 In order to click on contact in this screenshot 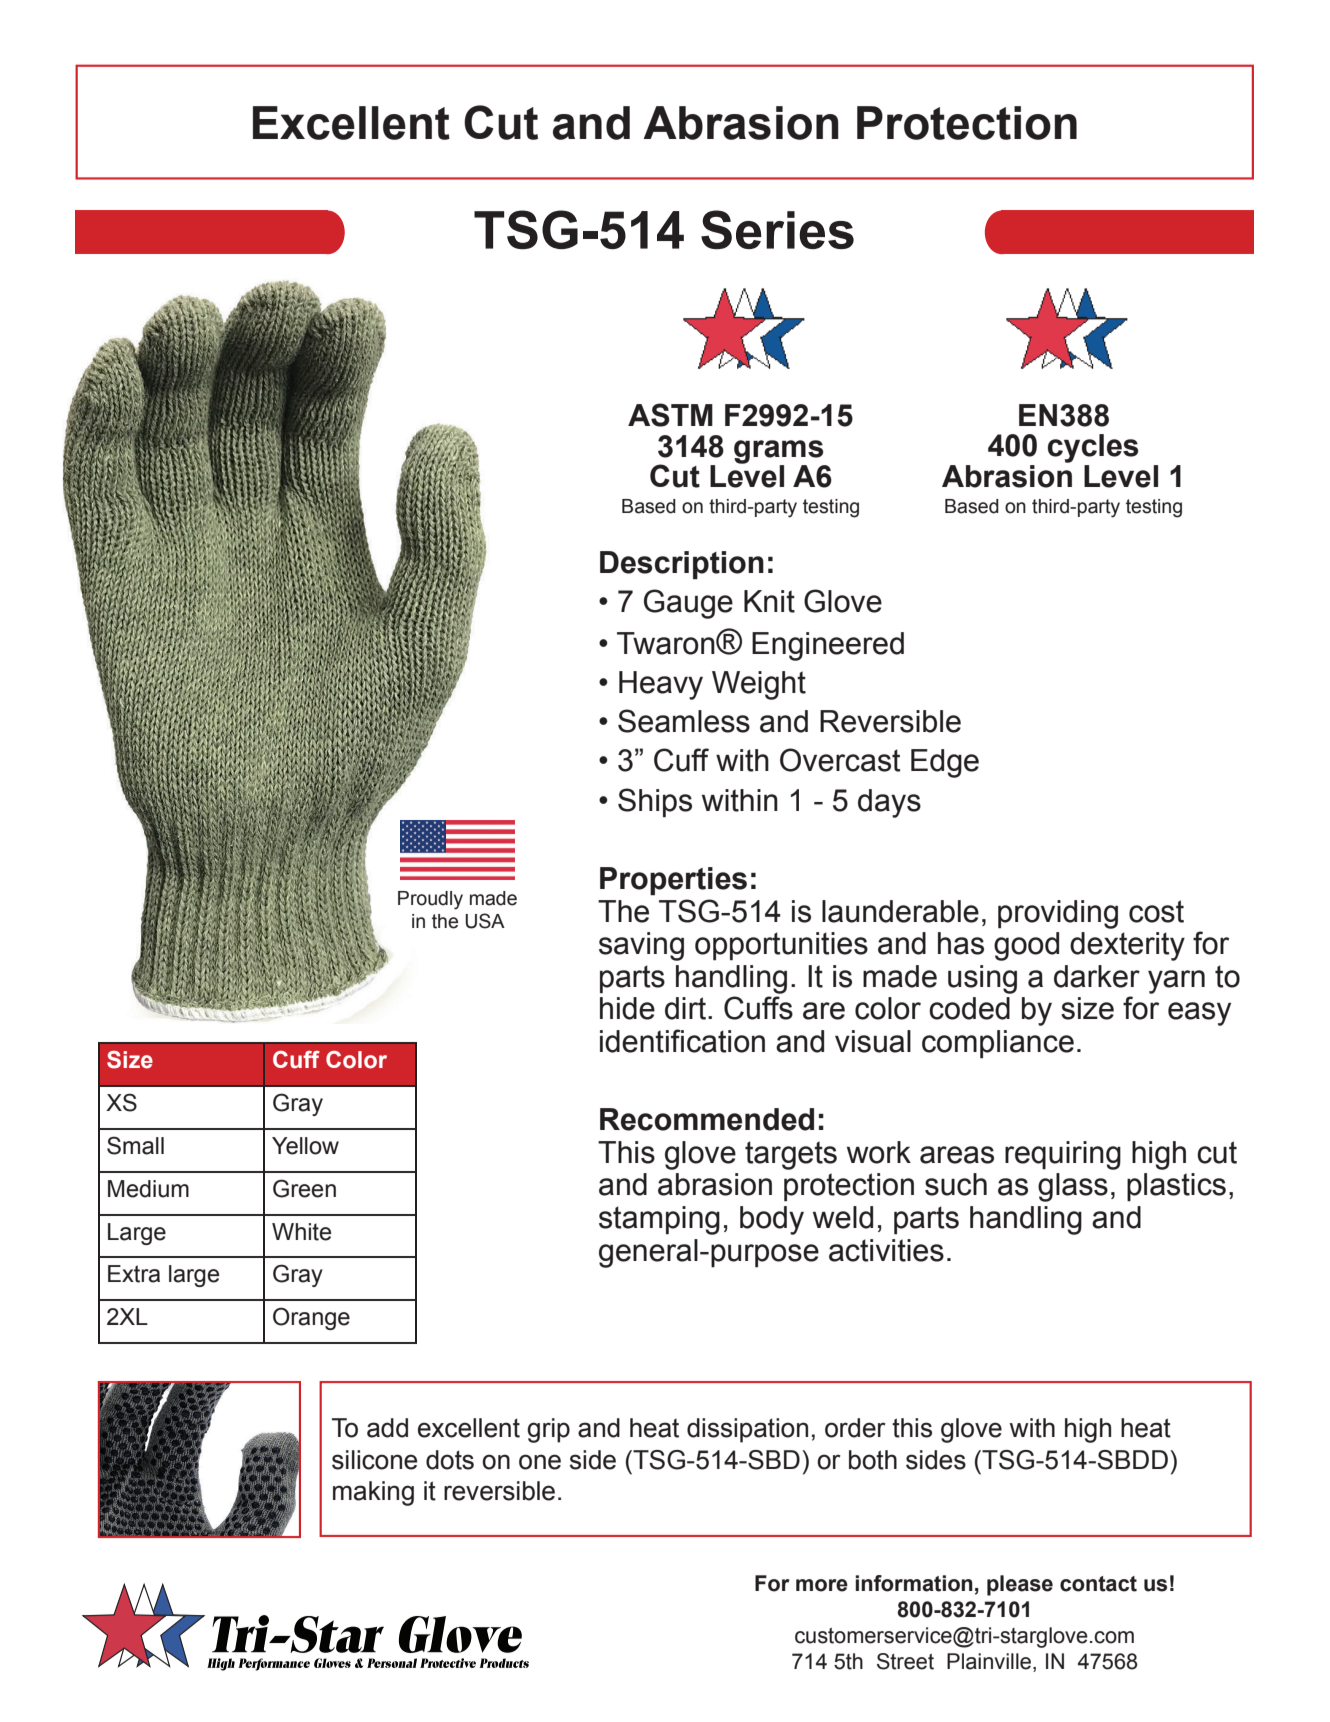, I will do `click(1098, 1584)`.
